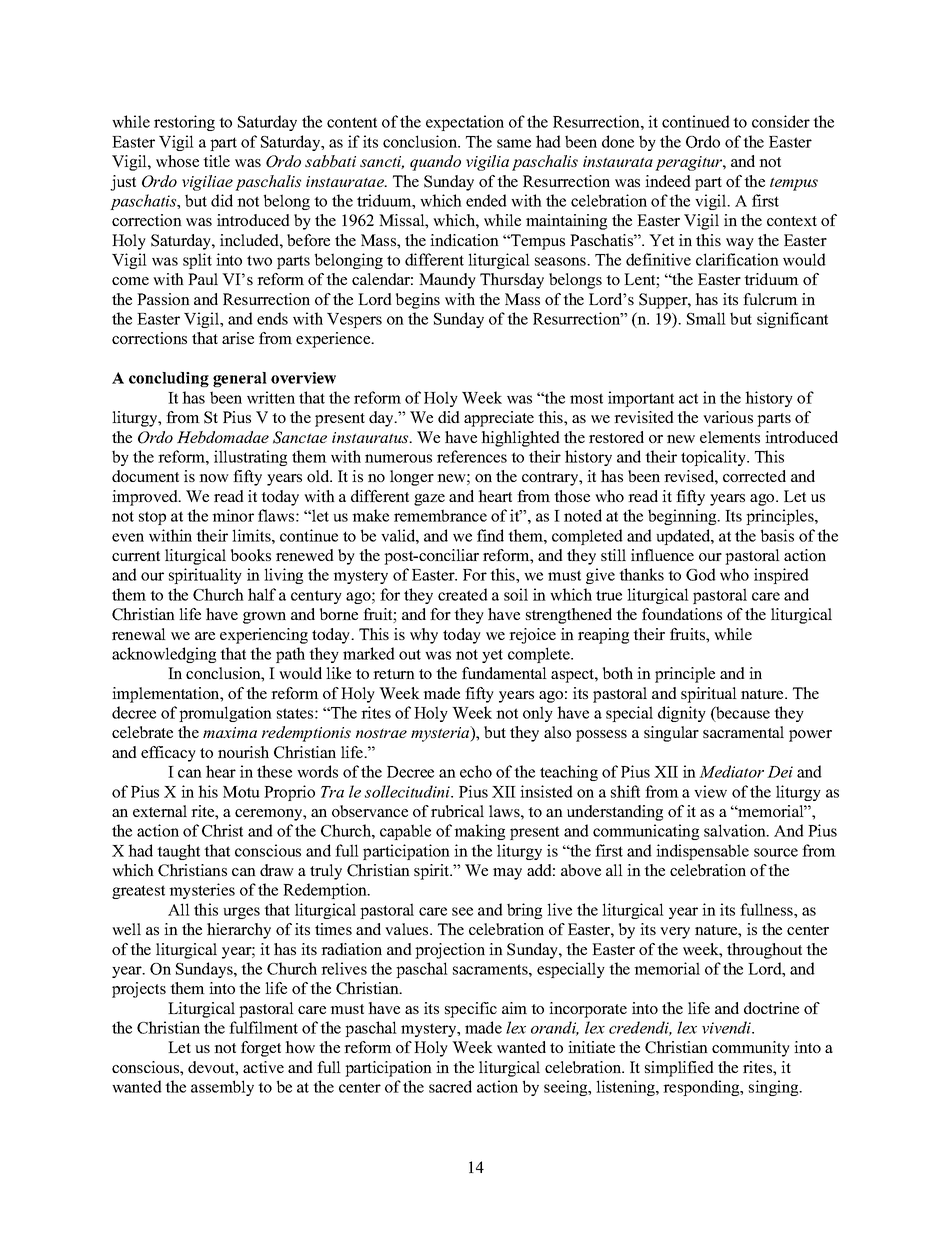 This page has height=1233, width=952. What do you see at coordinates (706, 318) in the page?
I see `Small` at bounding box center [706, 318].
